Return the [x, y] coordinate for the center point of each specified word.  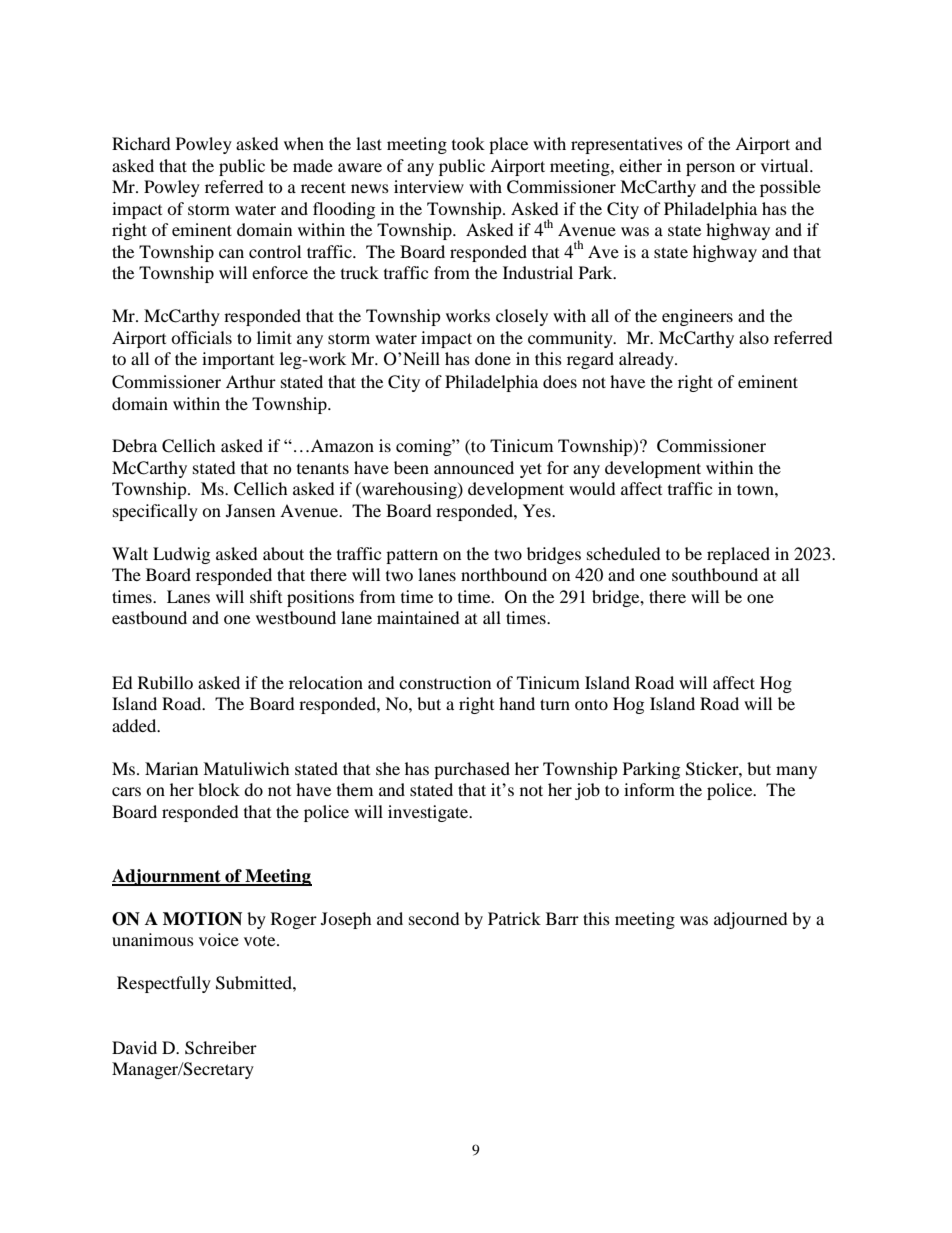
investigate [429, 813]
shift [266, 596]
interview [429, 186]
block [219, 789]
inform [649, 789]
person [710, 169]
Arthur [251, 381]
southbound [715, 574]
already [647, 360]
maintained [418, 617]
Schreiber [221, 1048]
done [493, 358]
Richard [141, 143]
